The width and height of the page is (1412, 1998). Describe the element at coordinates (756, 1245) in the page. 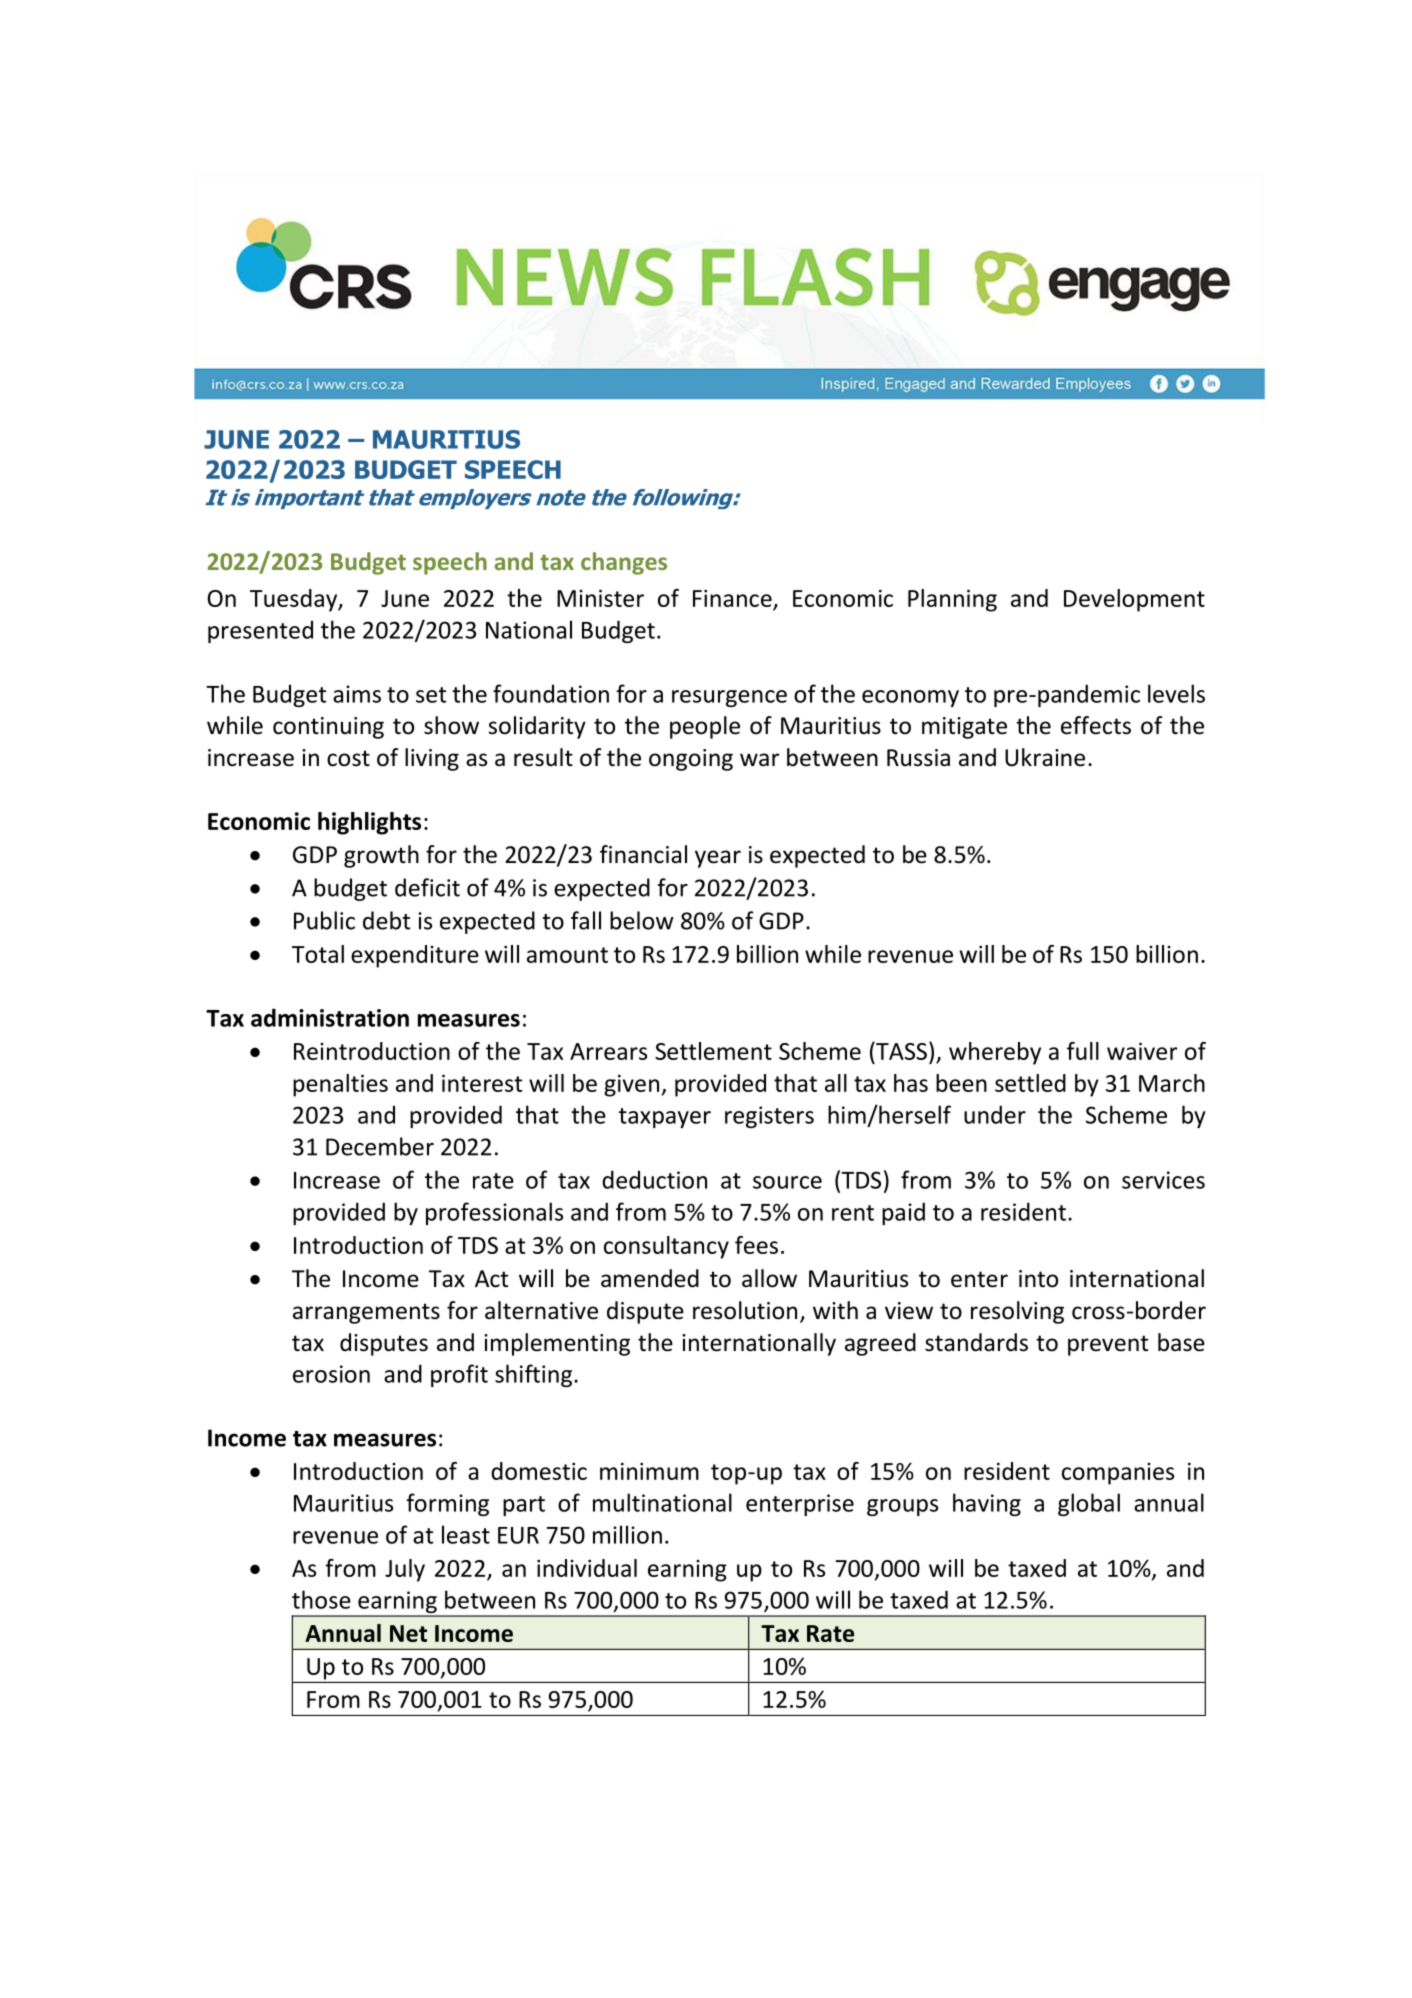

I see `fees` at that location.
